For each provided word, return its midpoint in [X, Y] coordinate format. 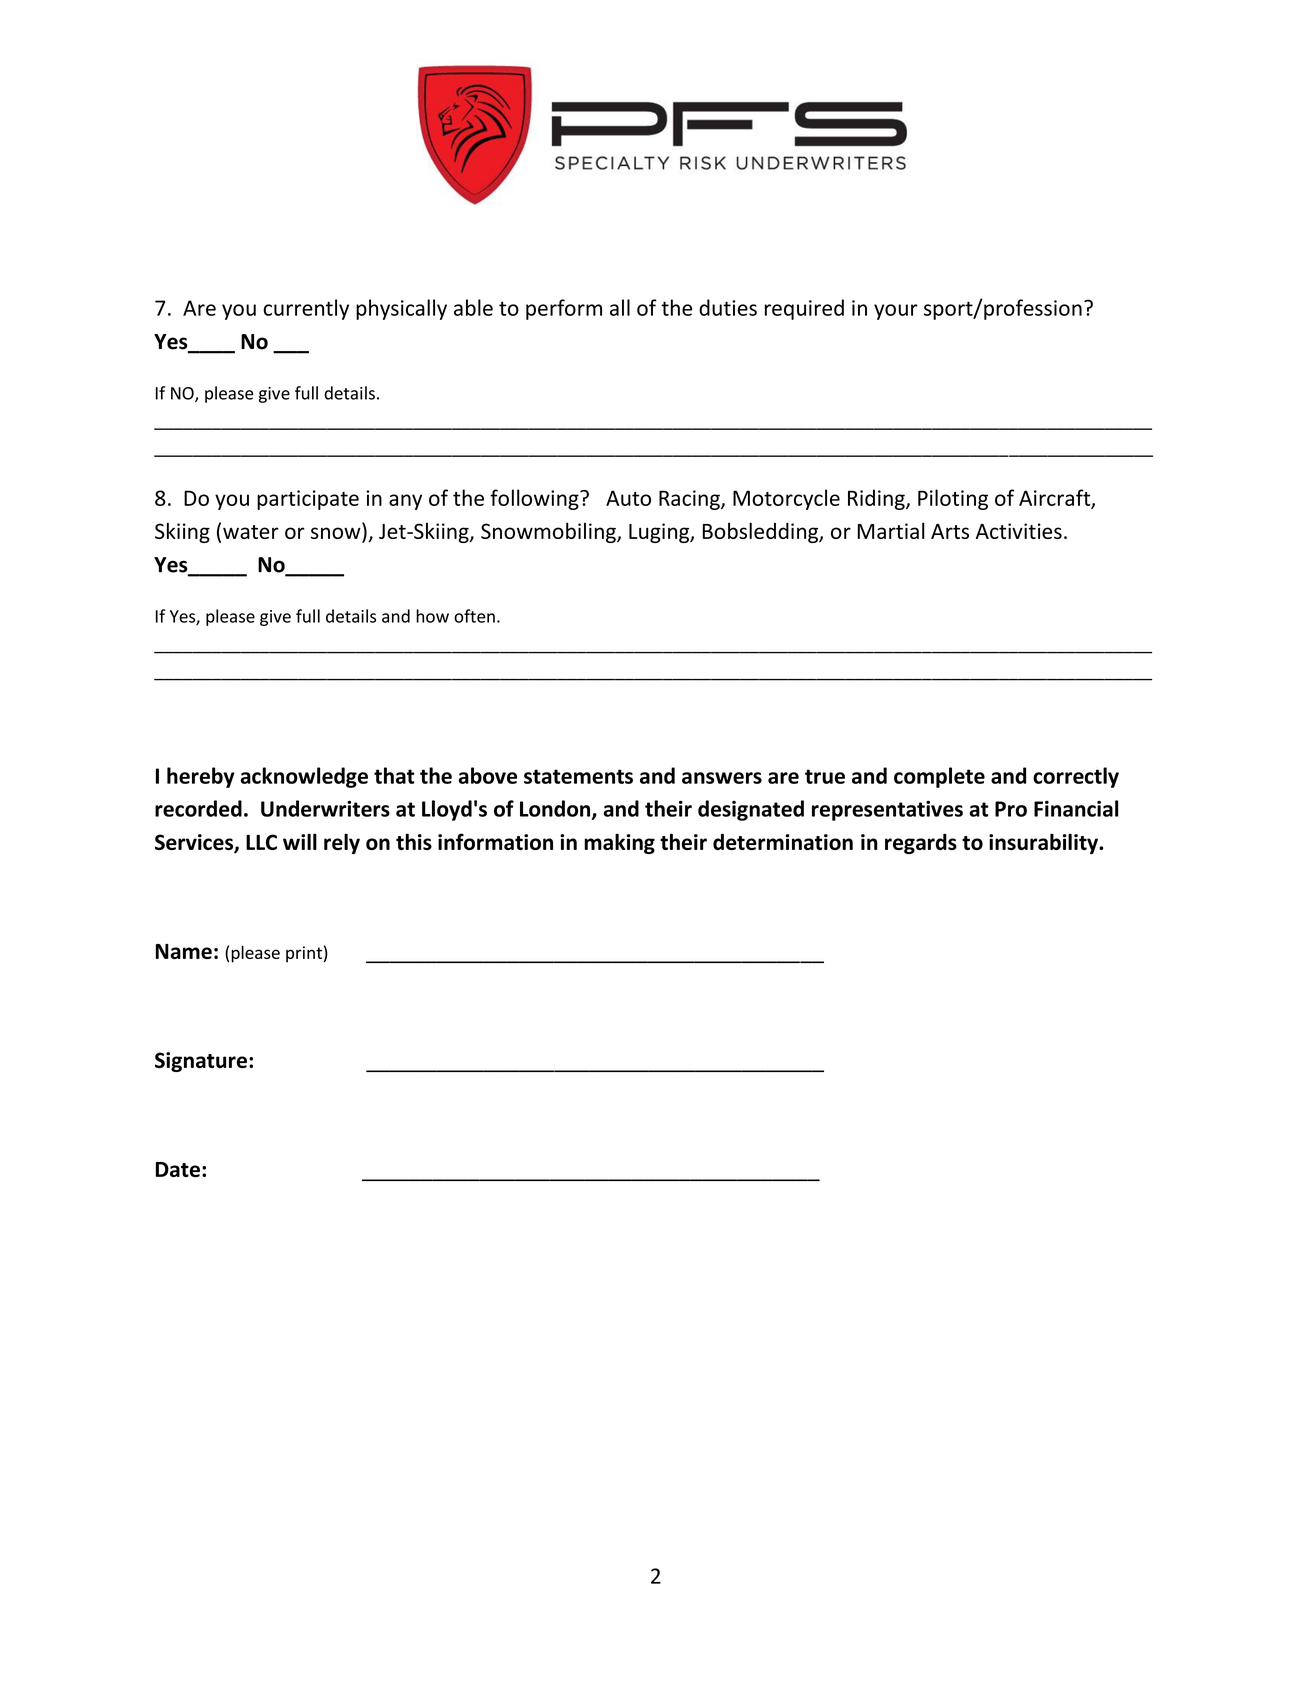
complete [939, 777]
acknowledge [304, 777]
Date [178, 1169]
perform [564, 309]
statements [578, 776]
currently [306, 309]
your [896, 312]
